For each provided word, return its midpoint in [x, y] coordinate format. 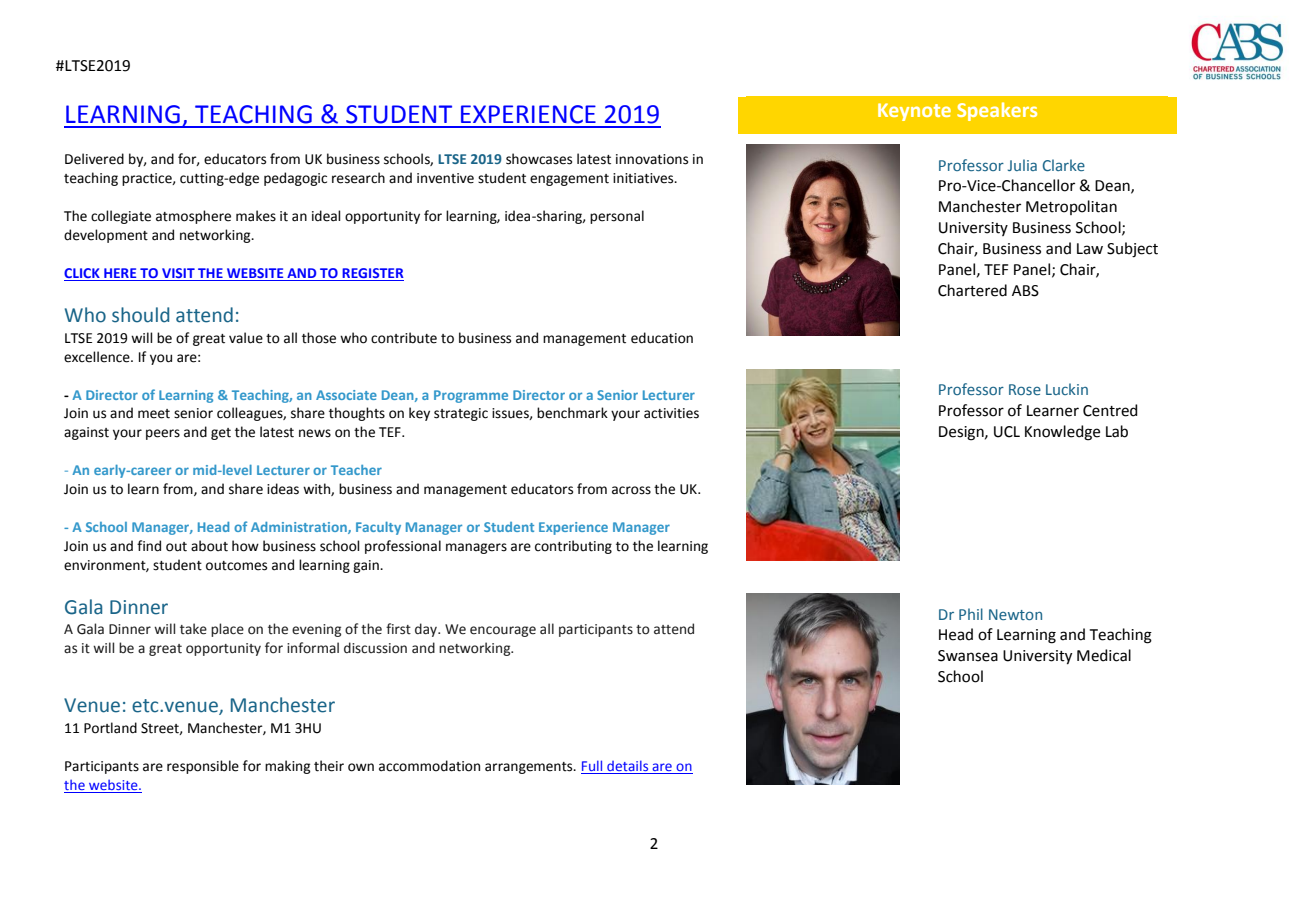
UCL [1007, 432]
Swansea [968, 656]
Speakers [997, 111]
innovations [652, 159]
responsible [203, 767]
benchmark [572, 413]
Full [593, 767]
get [221, 434]
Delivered [94, 159]
